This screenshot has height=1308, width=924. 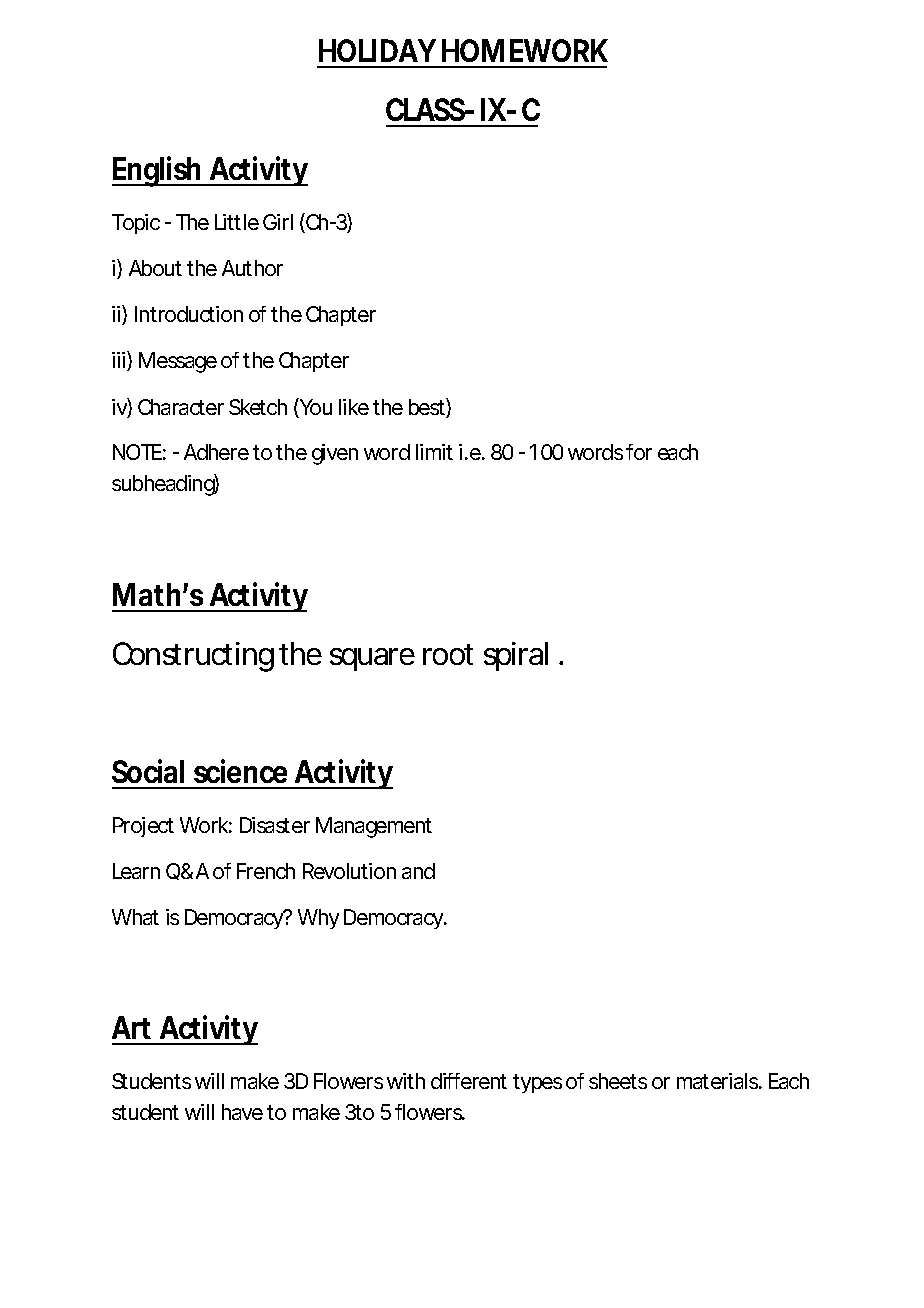 What do you see at coordinates (639, 452) in the screenshot?
I see `for` at bounding box center [639, 452].
